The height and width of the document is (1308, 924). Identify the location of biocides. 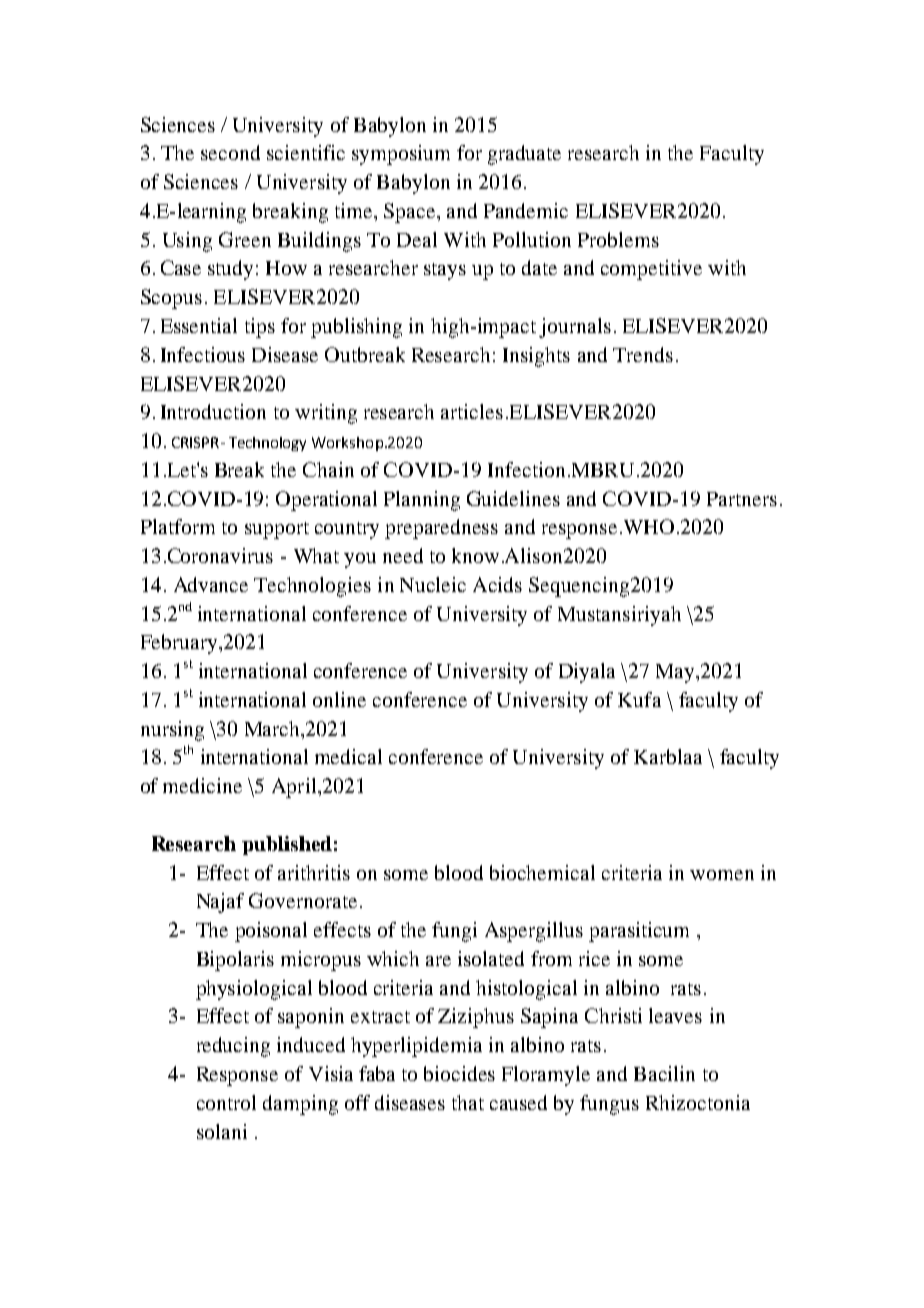
(459, 1073).
